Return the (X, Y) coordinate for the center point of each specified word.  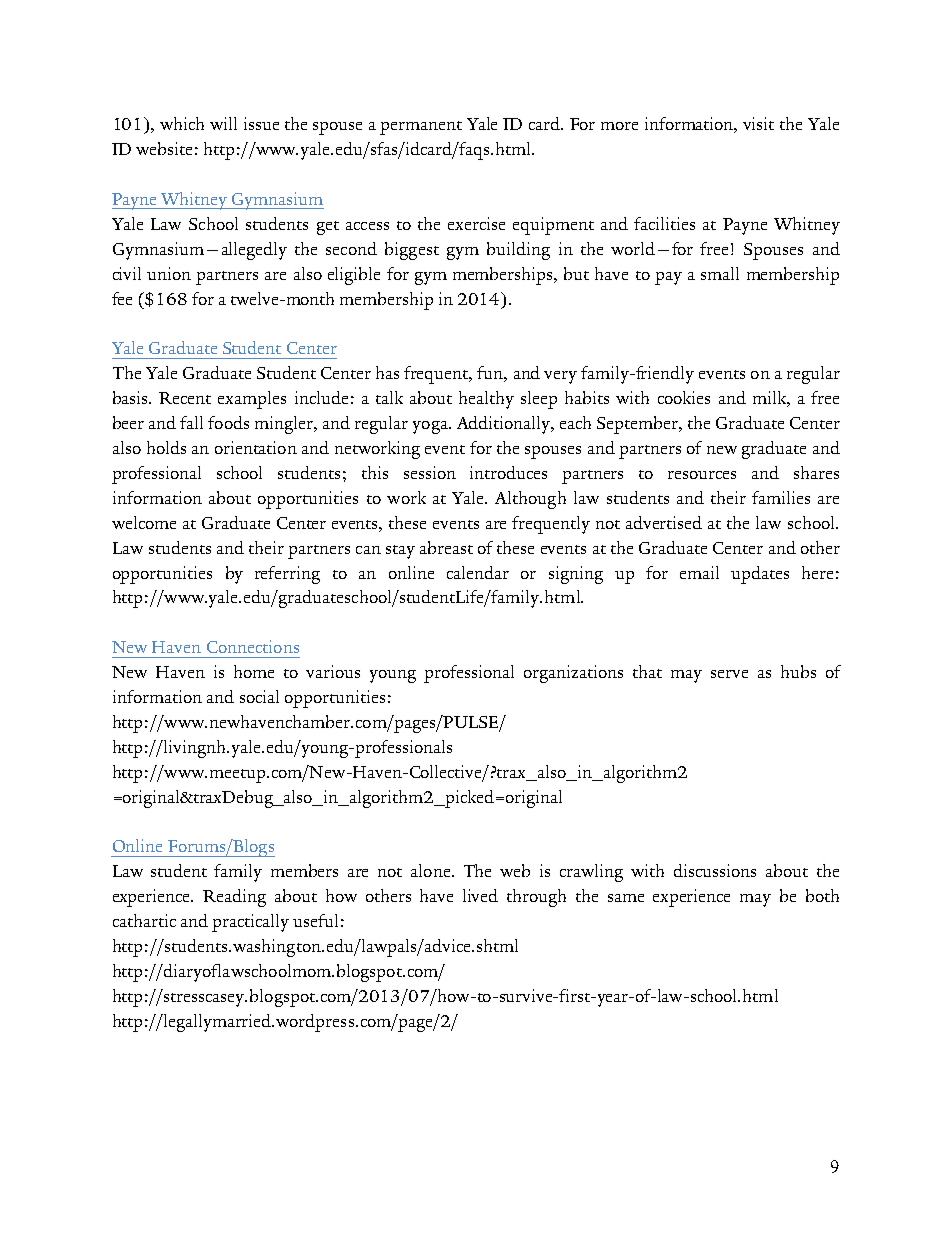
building (518, 251)
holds (166, 447)
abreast (446, 547)
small (720, 273)
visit (758, 123)
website (164, 148)
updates (760, 575)
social (259, 696)
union (169, 273)
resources (702, 475)
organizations (573, 674)
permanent (421, 128)
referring (287, 575)
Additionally (505, 425)
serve (729, 674)
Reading (234, 898)
